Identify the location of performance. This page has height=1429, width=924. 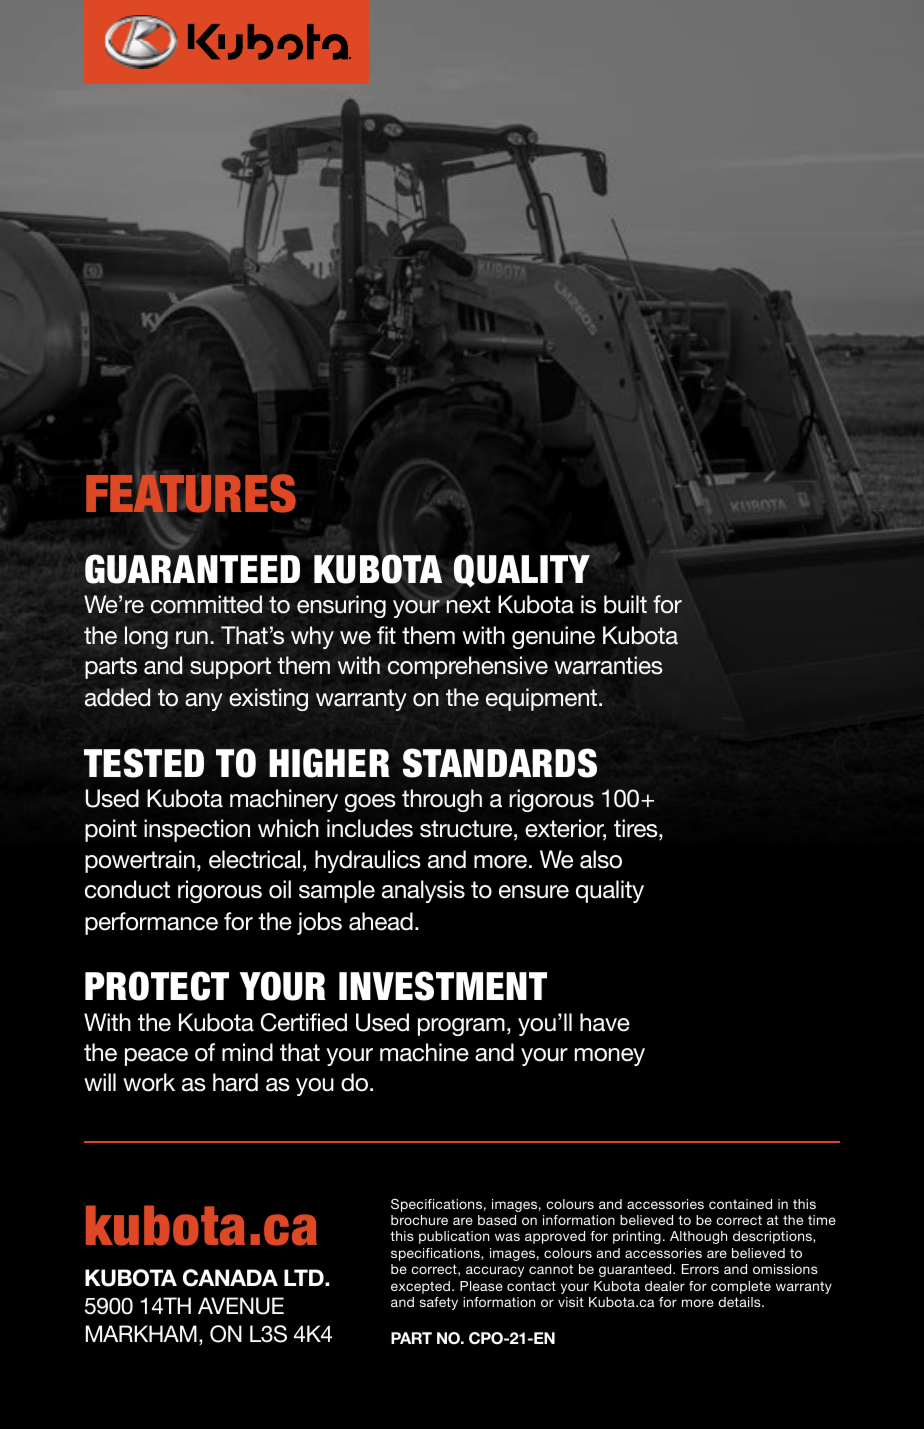
(151, 923).
